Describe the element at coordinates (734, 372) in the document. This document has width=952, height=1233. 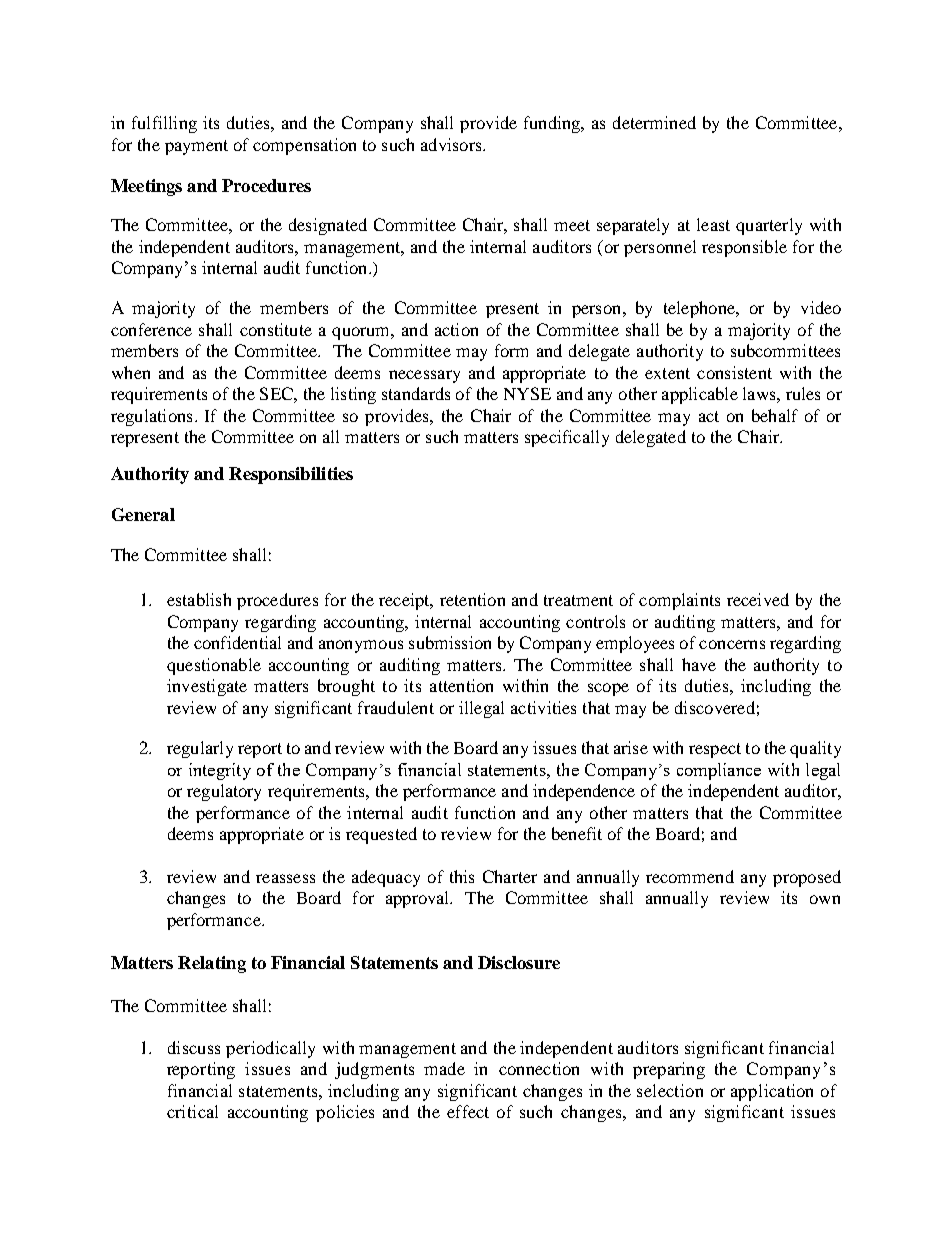
I see `consistent` at that location.
